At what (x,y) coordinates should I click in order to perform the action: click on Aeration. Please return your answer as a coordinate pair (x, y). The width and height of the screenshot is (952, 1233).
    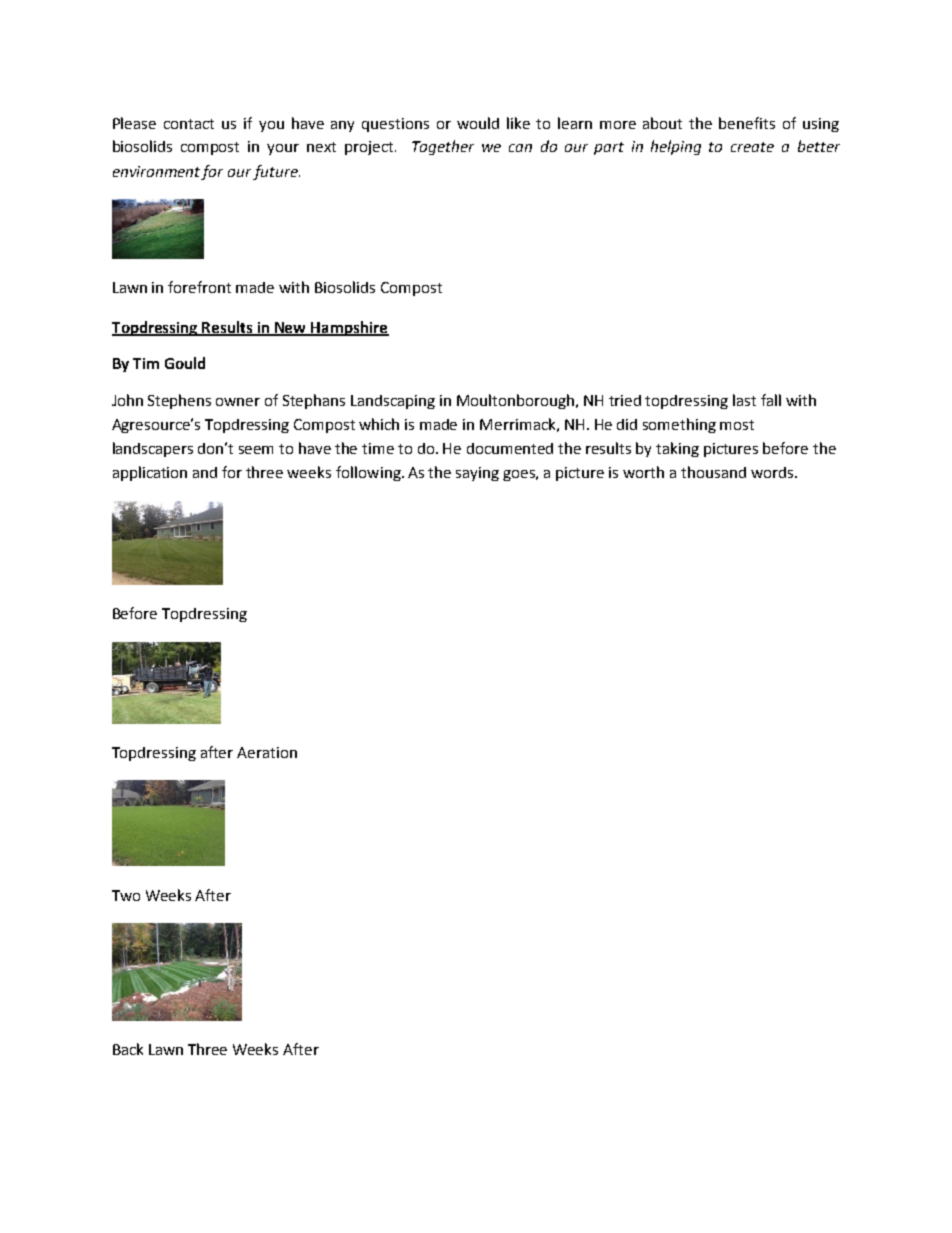
    Looking at the image, I should click on (267, 752).
